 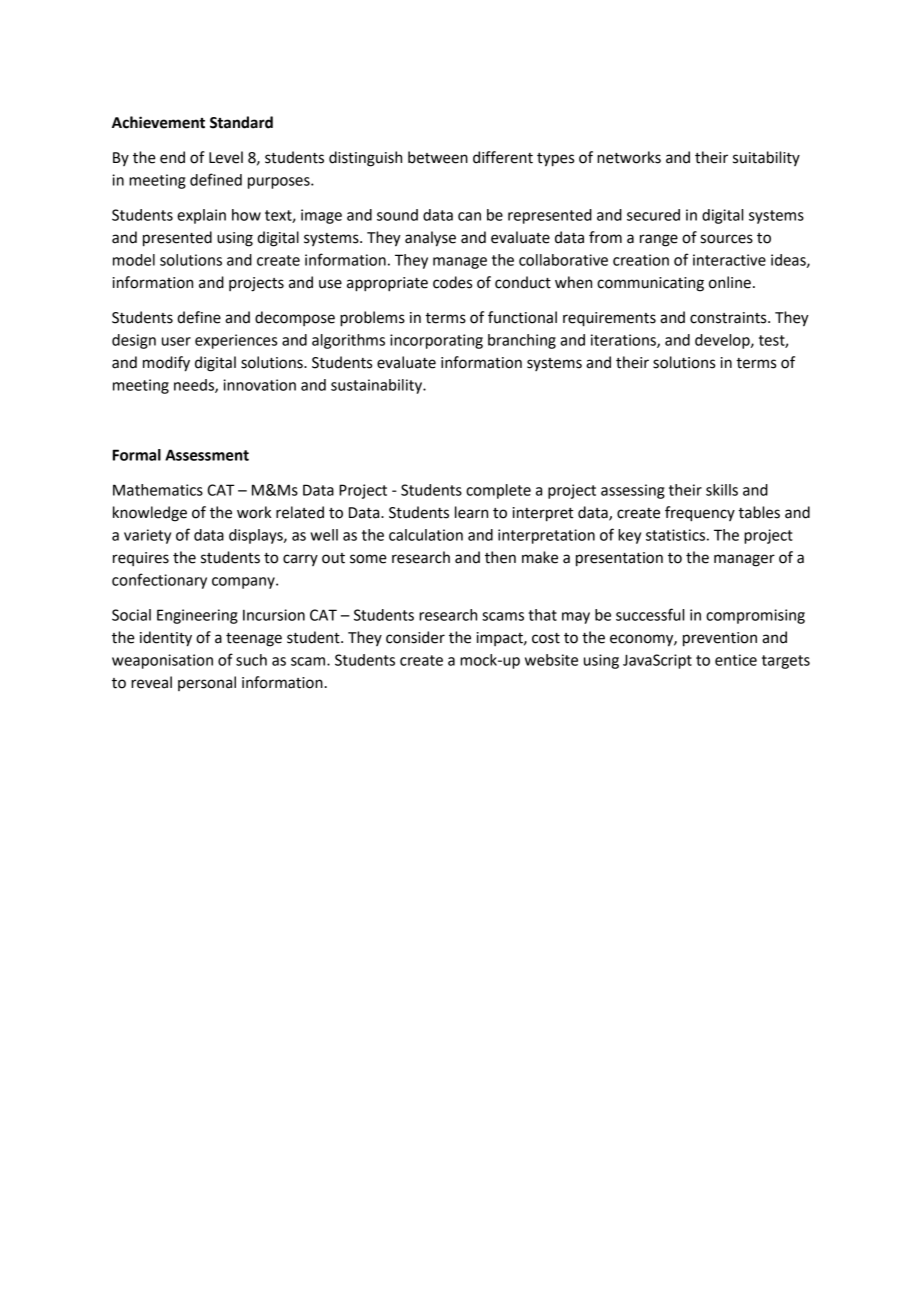 I want to click on Level, so click(x=226, y=157).
